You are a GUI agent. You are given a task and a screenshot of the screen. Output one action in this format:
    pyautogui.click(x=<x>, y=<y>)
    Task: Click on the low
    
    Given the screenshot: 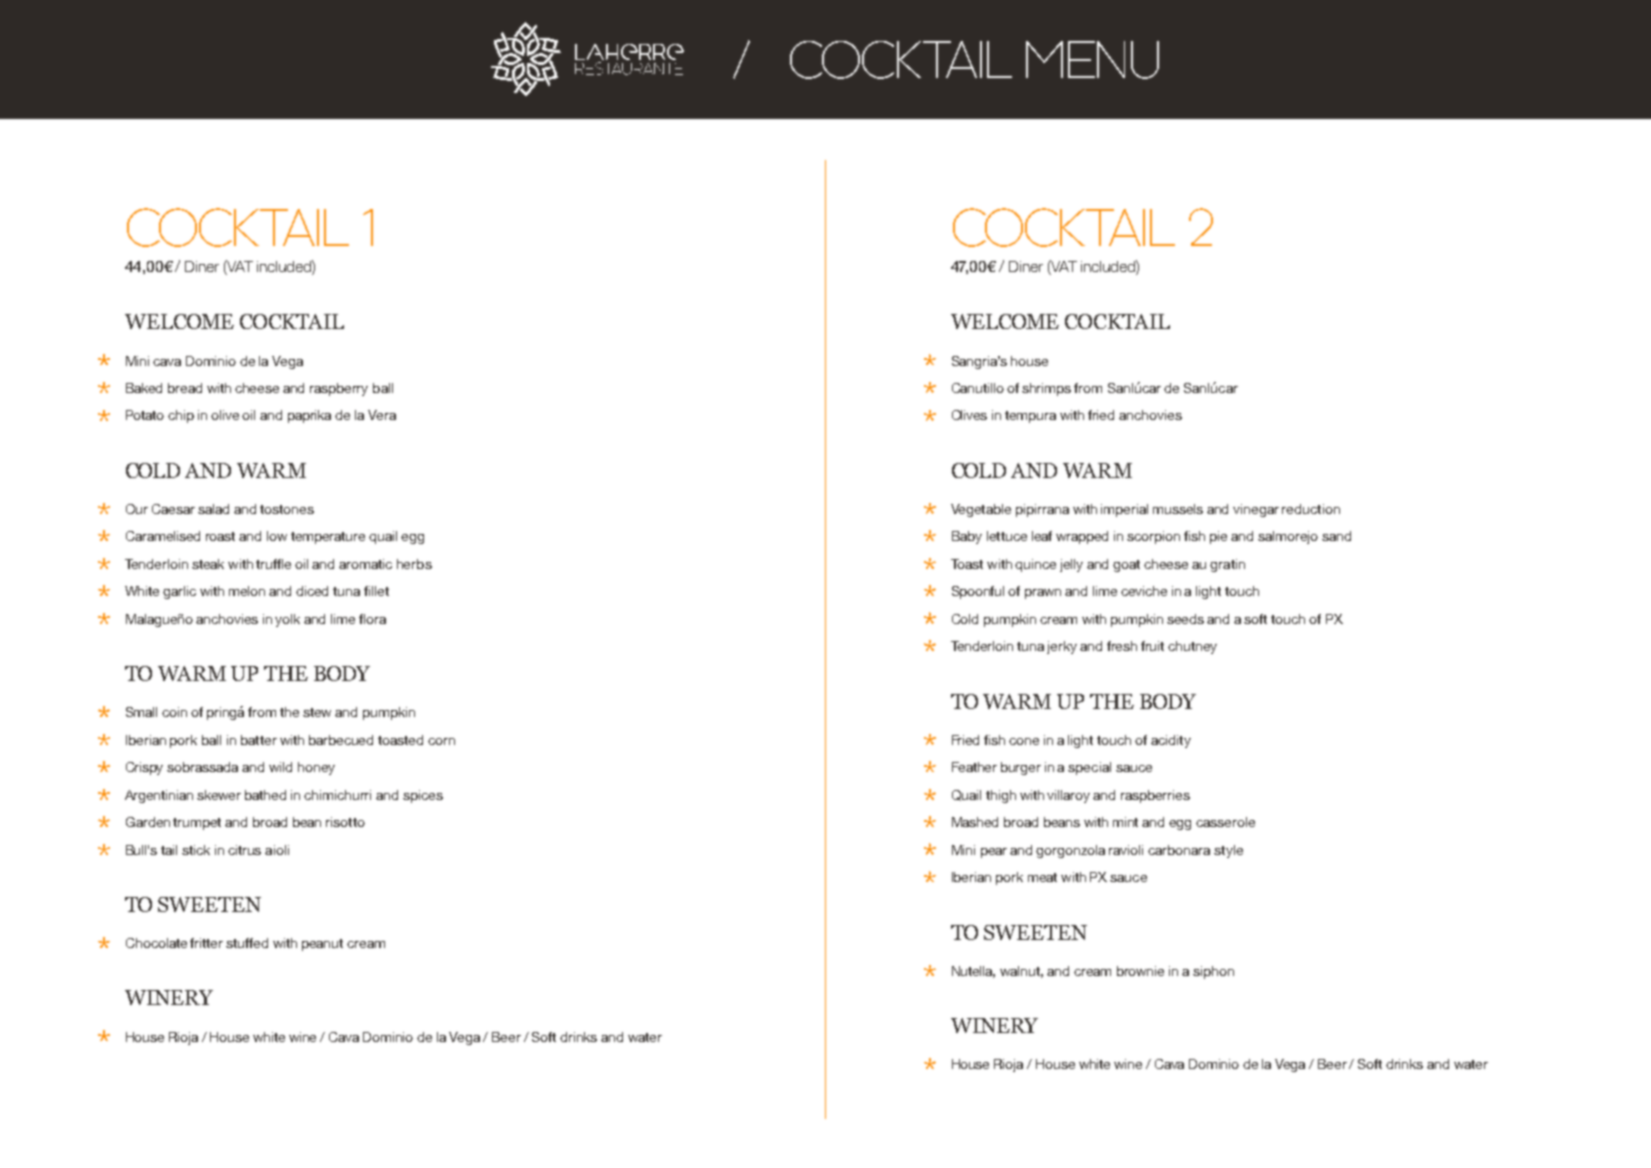 What is the action you would take?
    pyautogui.click(x=277, y=536)
